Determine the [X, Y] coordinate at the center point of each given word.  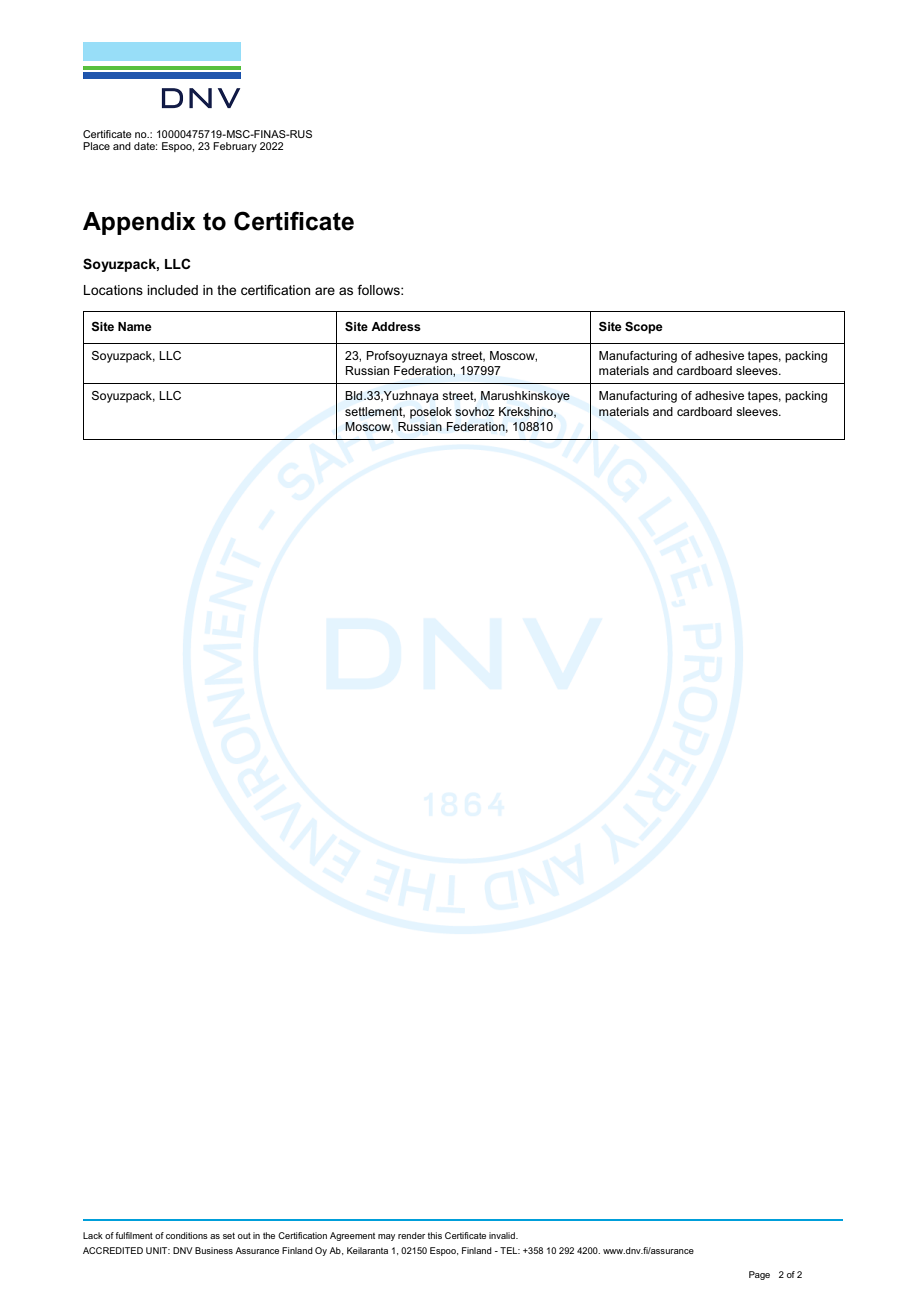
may [386, 1237]
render [411, 1235]
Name [135, 326]
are [325, 291]
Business [214, 1250]
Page [759, 1275]
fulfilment [134, 1235]
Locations [113, 290]
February [235, 147]
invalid [503, 1235]
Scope [644, 328]
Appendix [139, 223]
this [435, 1235]
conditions [187, 1235]
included [172, 290]
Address [396, 326]
